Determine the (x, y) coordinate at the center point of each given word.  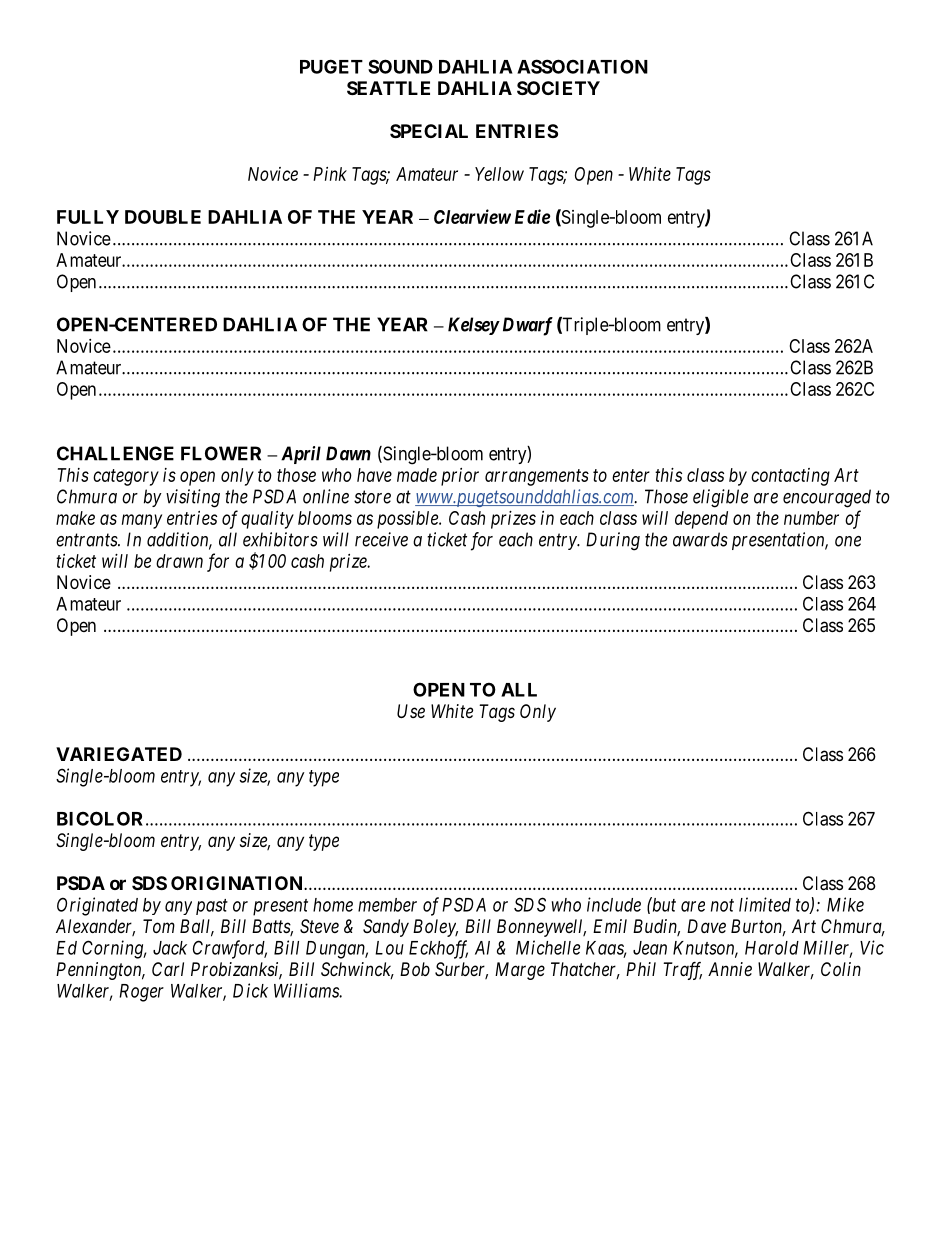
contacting (790, 477)
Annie (730, 969)
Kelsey (473, 326)
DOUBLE (163, 217)
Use (411, 711)
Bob (415, 969)
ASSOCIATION (582, 66)
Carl (168, 969)
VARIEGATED (119, 754)
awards (700, 539)
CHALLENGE (115, 453)
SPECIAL (429, 131)
